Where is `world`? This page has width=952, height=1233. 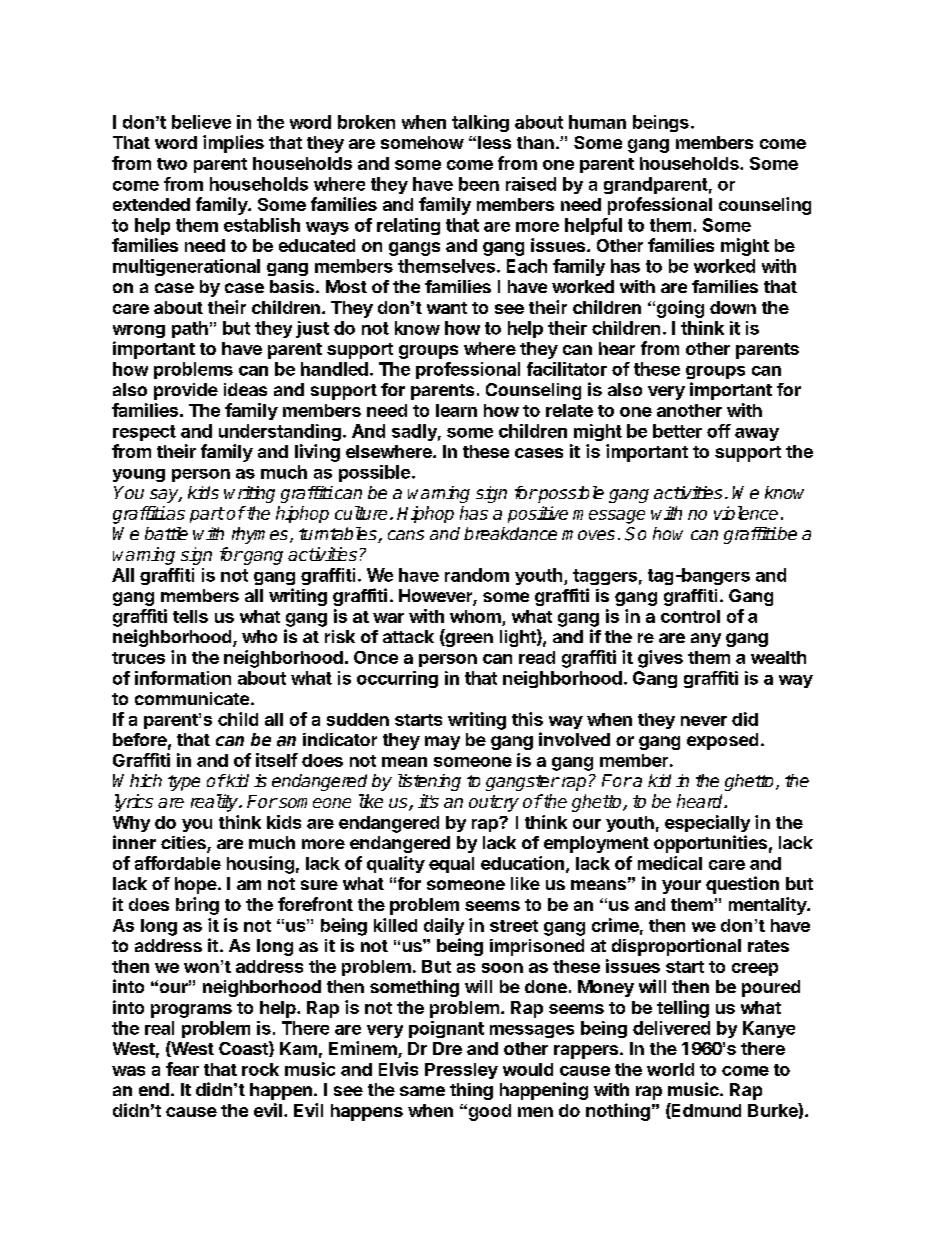 world is located at coordinates (670, 1069).
